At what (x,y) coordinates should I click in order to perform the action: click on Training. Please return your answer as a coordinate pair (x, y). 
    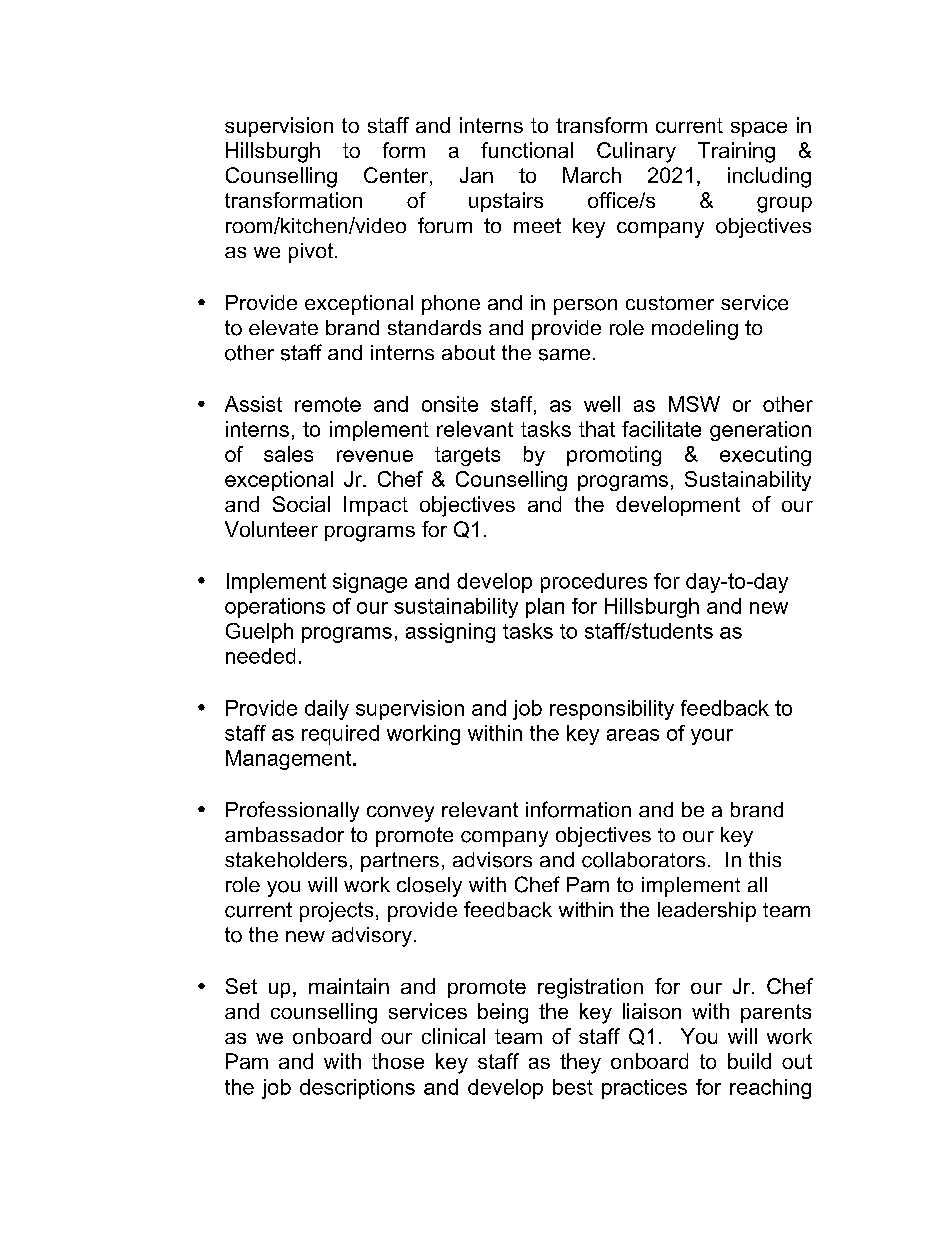
    Looking at the image, I should click on (736, 152).
